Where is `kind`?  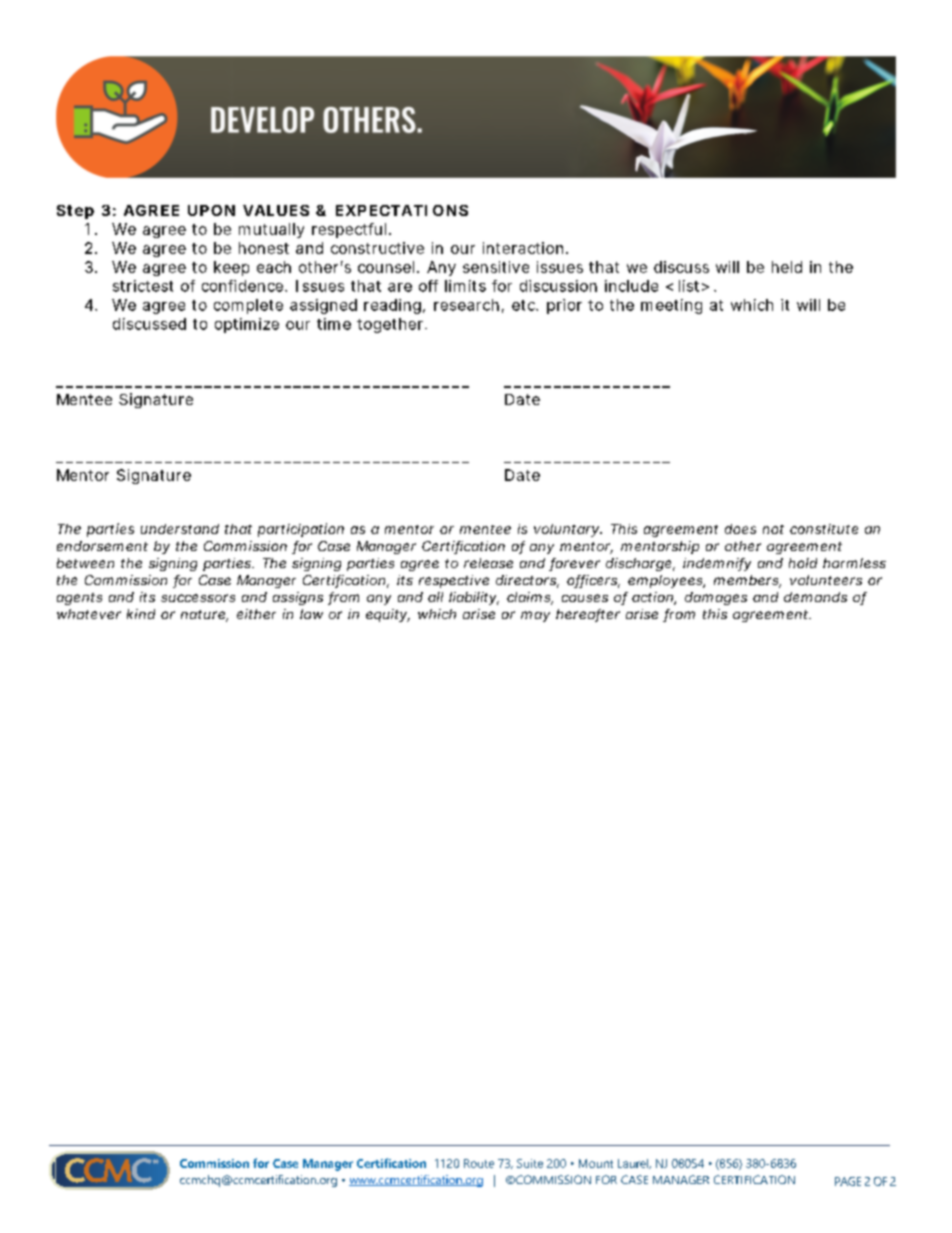 kind is located at coordinates (141, 614).
